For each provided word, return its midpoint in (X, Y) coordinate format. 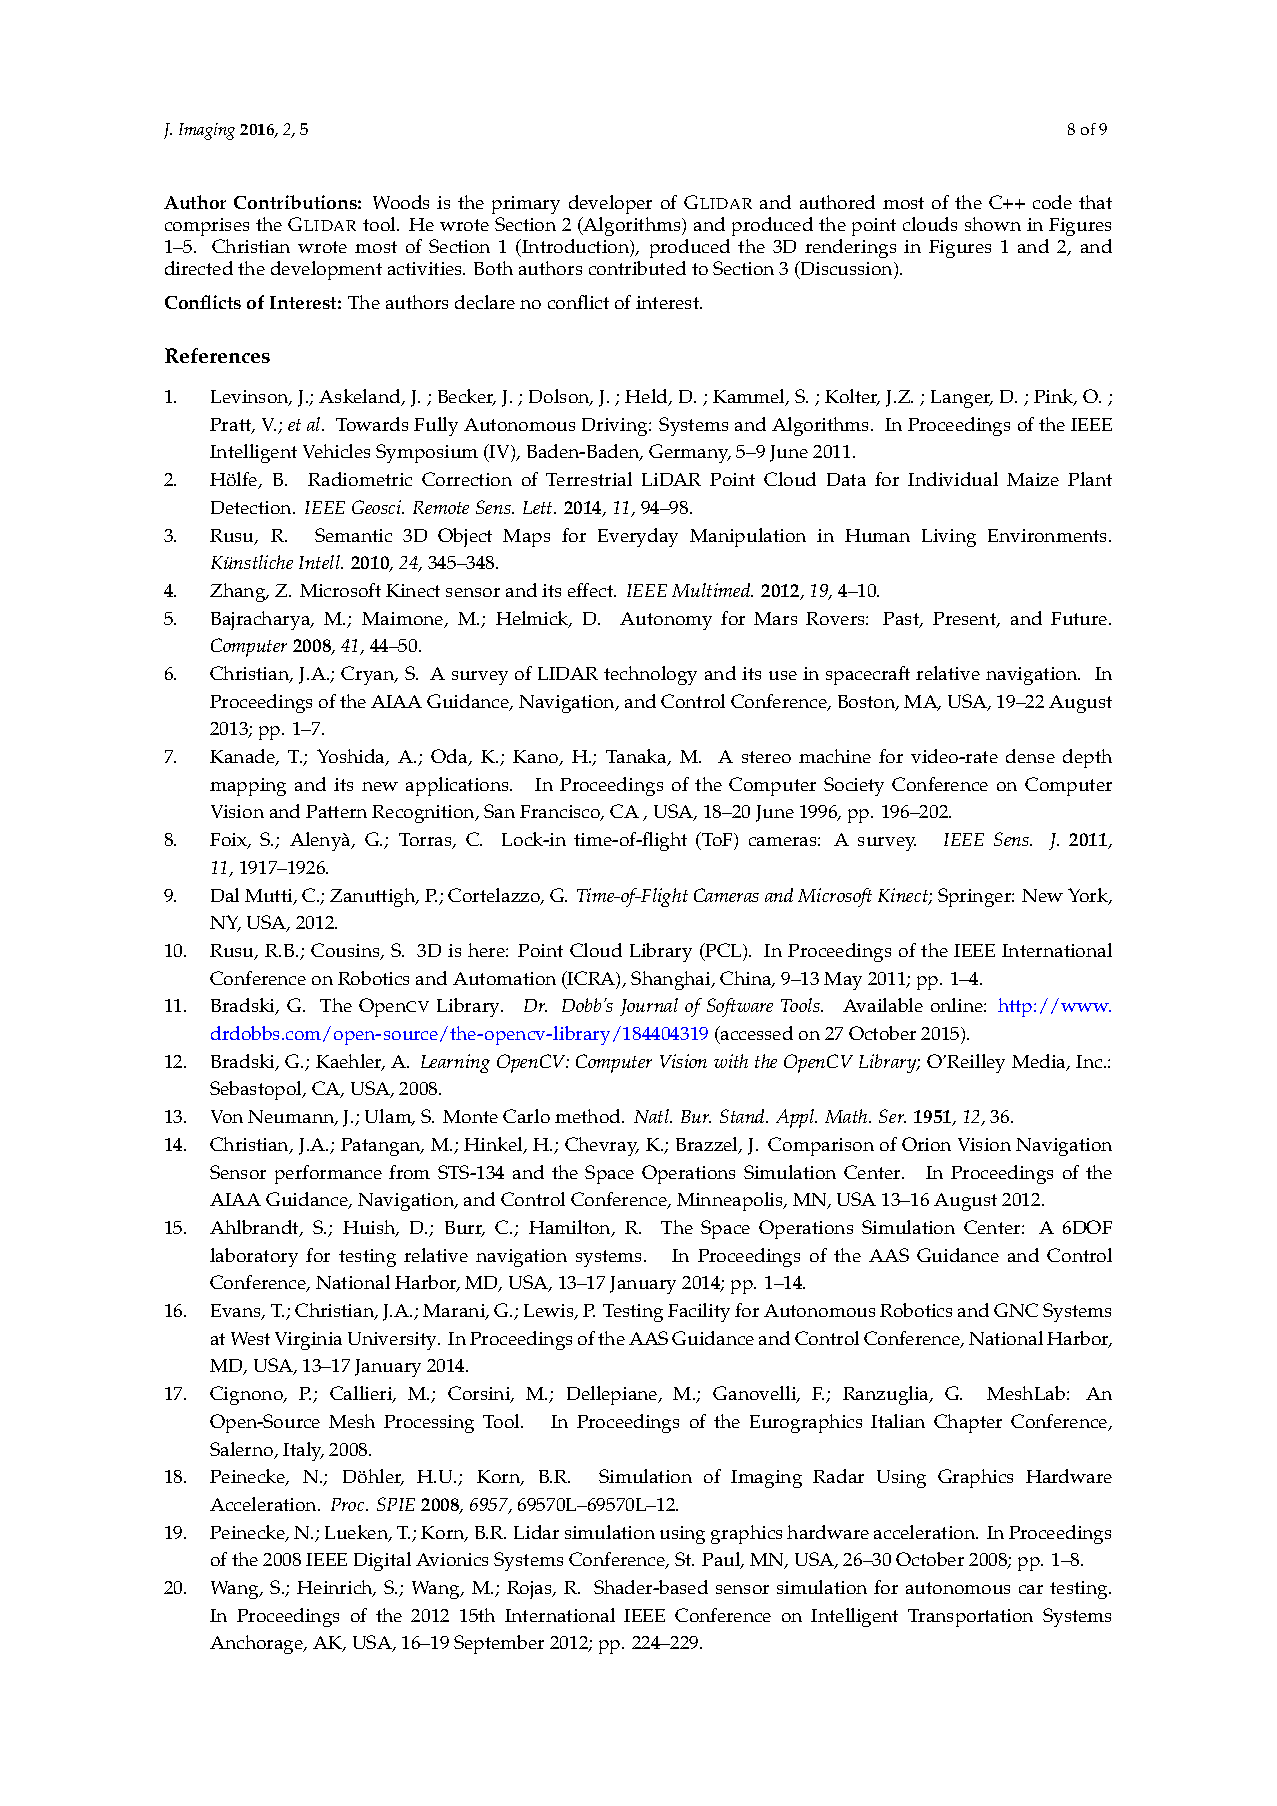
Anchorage (258, 1644)
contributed (637, 268)
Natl (652, 1116)
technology (650, 675)
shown (993, 224)
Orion (926, 1144)
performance (328, 1174)
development (326, 270)
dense (1030, 756)
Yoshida (352, 757)
